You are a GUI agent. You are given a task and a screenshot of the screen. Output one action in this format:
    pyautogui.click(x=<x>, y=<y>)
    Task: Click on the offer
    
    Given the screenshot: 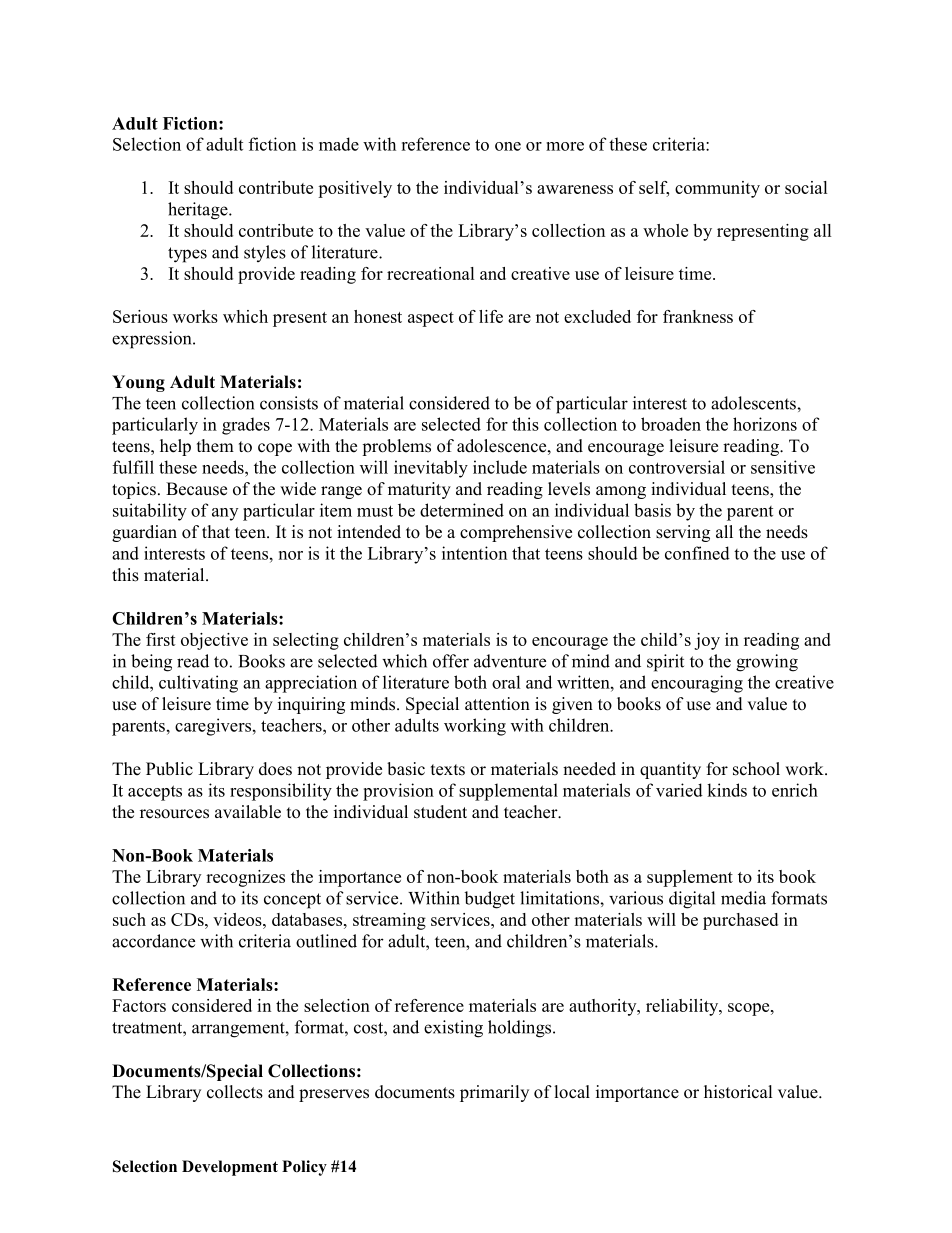 What is the action you would take?
    pyautogui.click(x=451, y=661)
